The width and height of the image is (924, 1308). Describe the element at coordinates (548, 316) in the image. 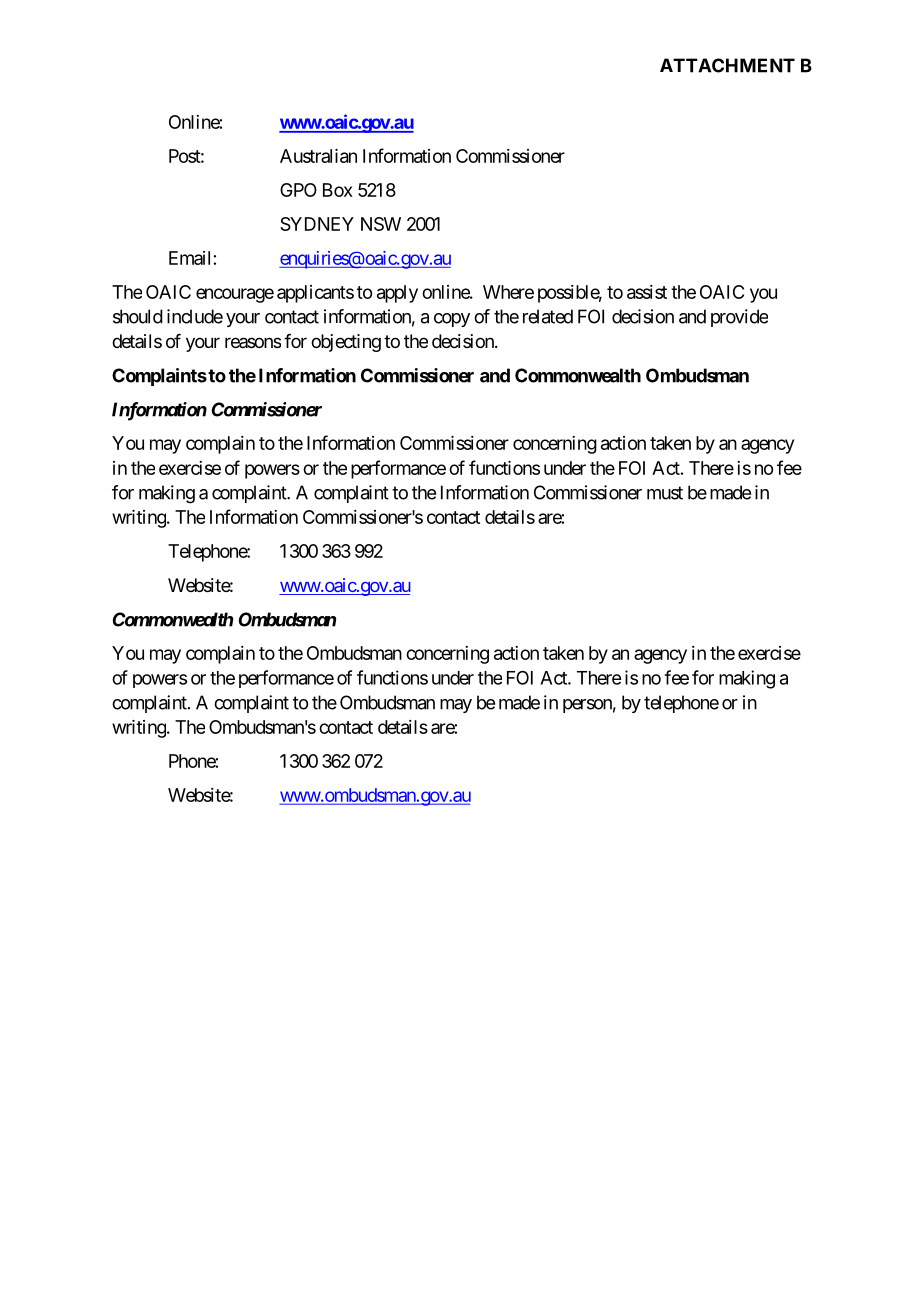

I see `related` at that location.
